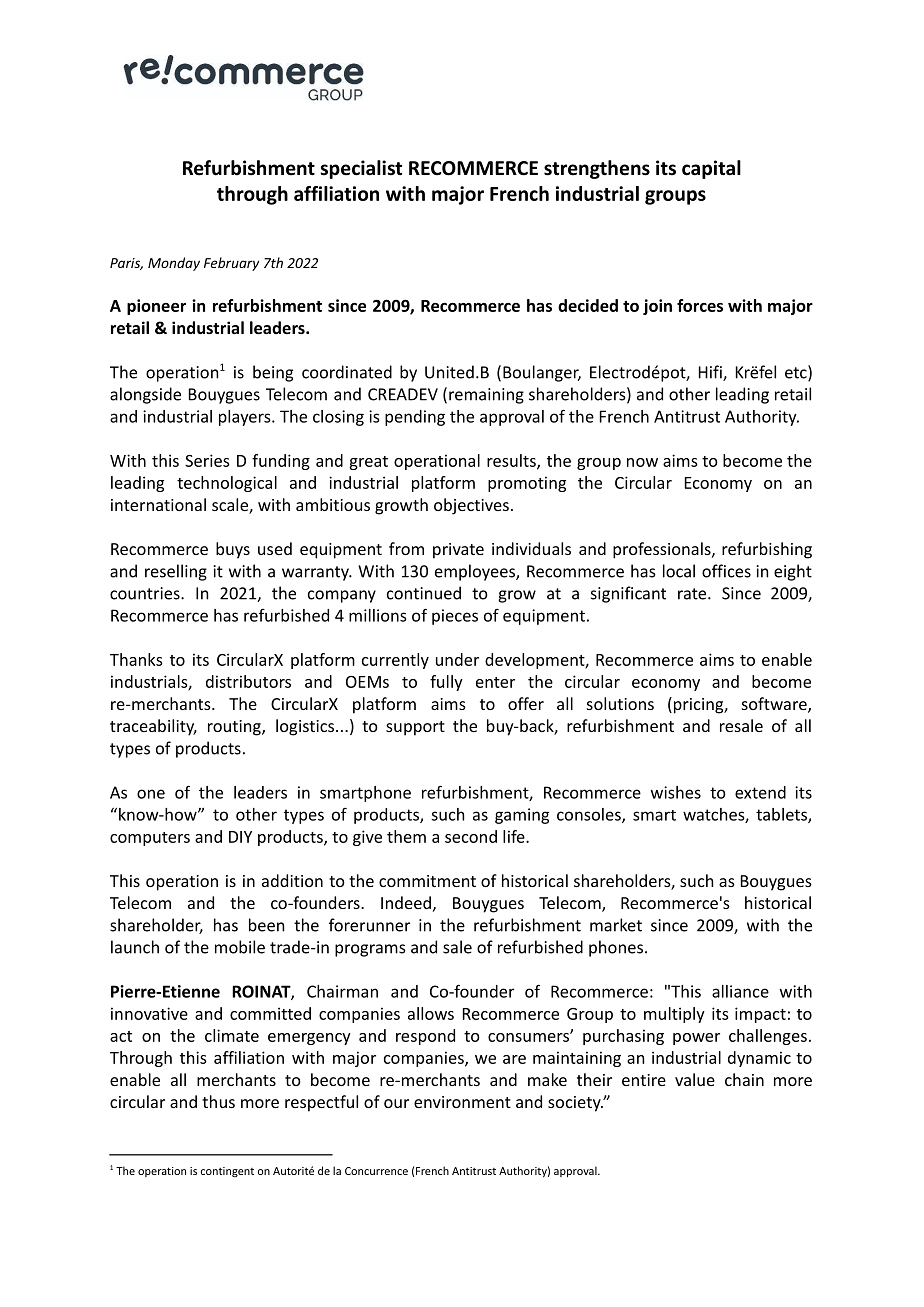 The width and height of the document is (924, 1307). I want to click on February, so click(231, 264).
